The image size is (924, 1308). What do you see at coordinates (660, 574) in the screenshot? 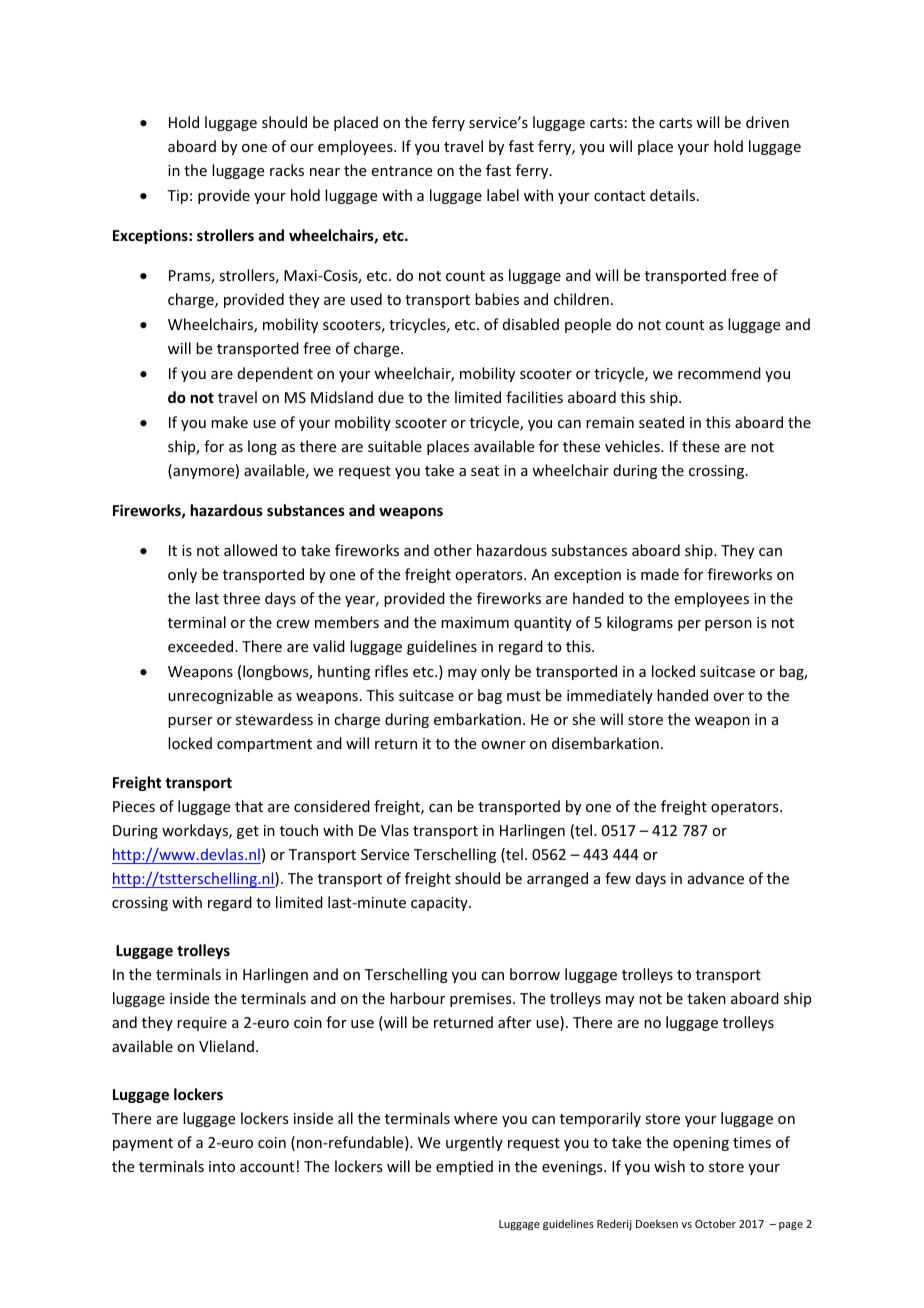
I see `made` at bounding box center [660, 574].
